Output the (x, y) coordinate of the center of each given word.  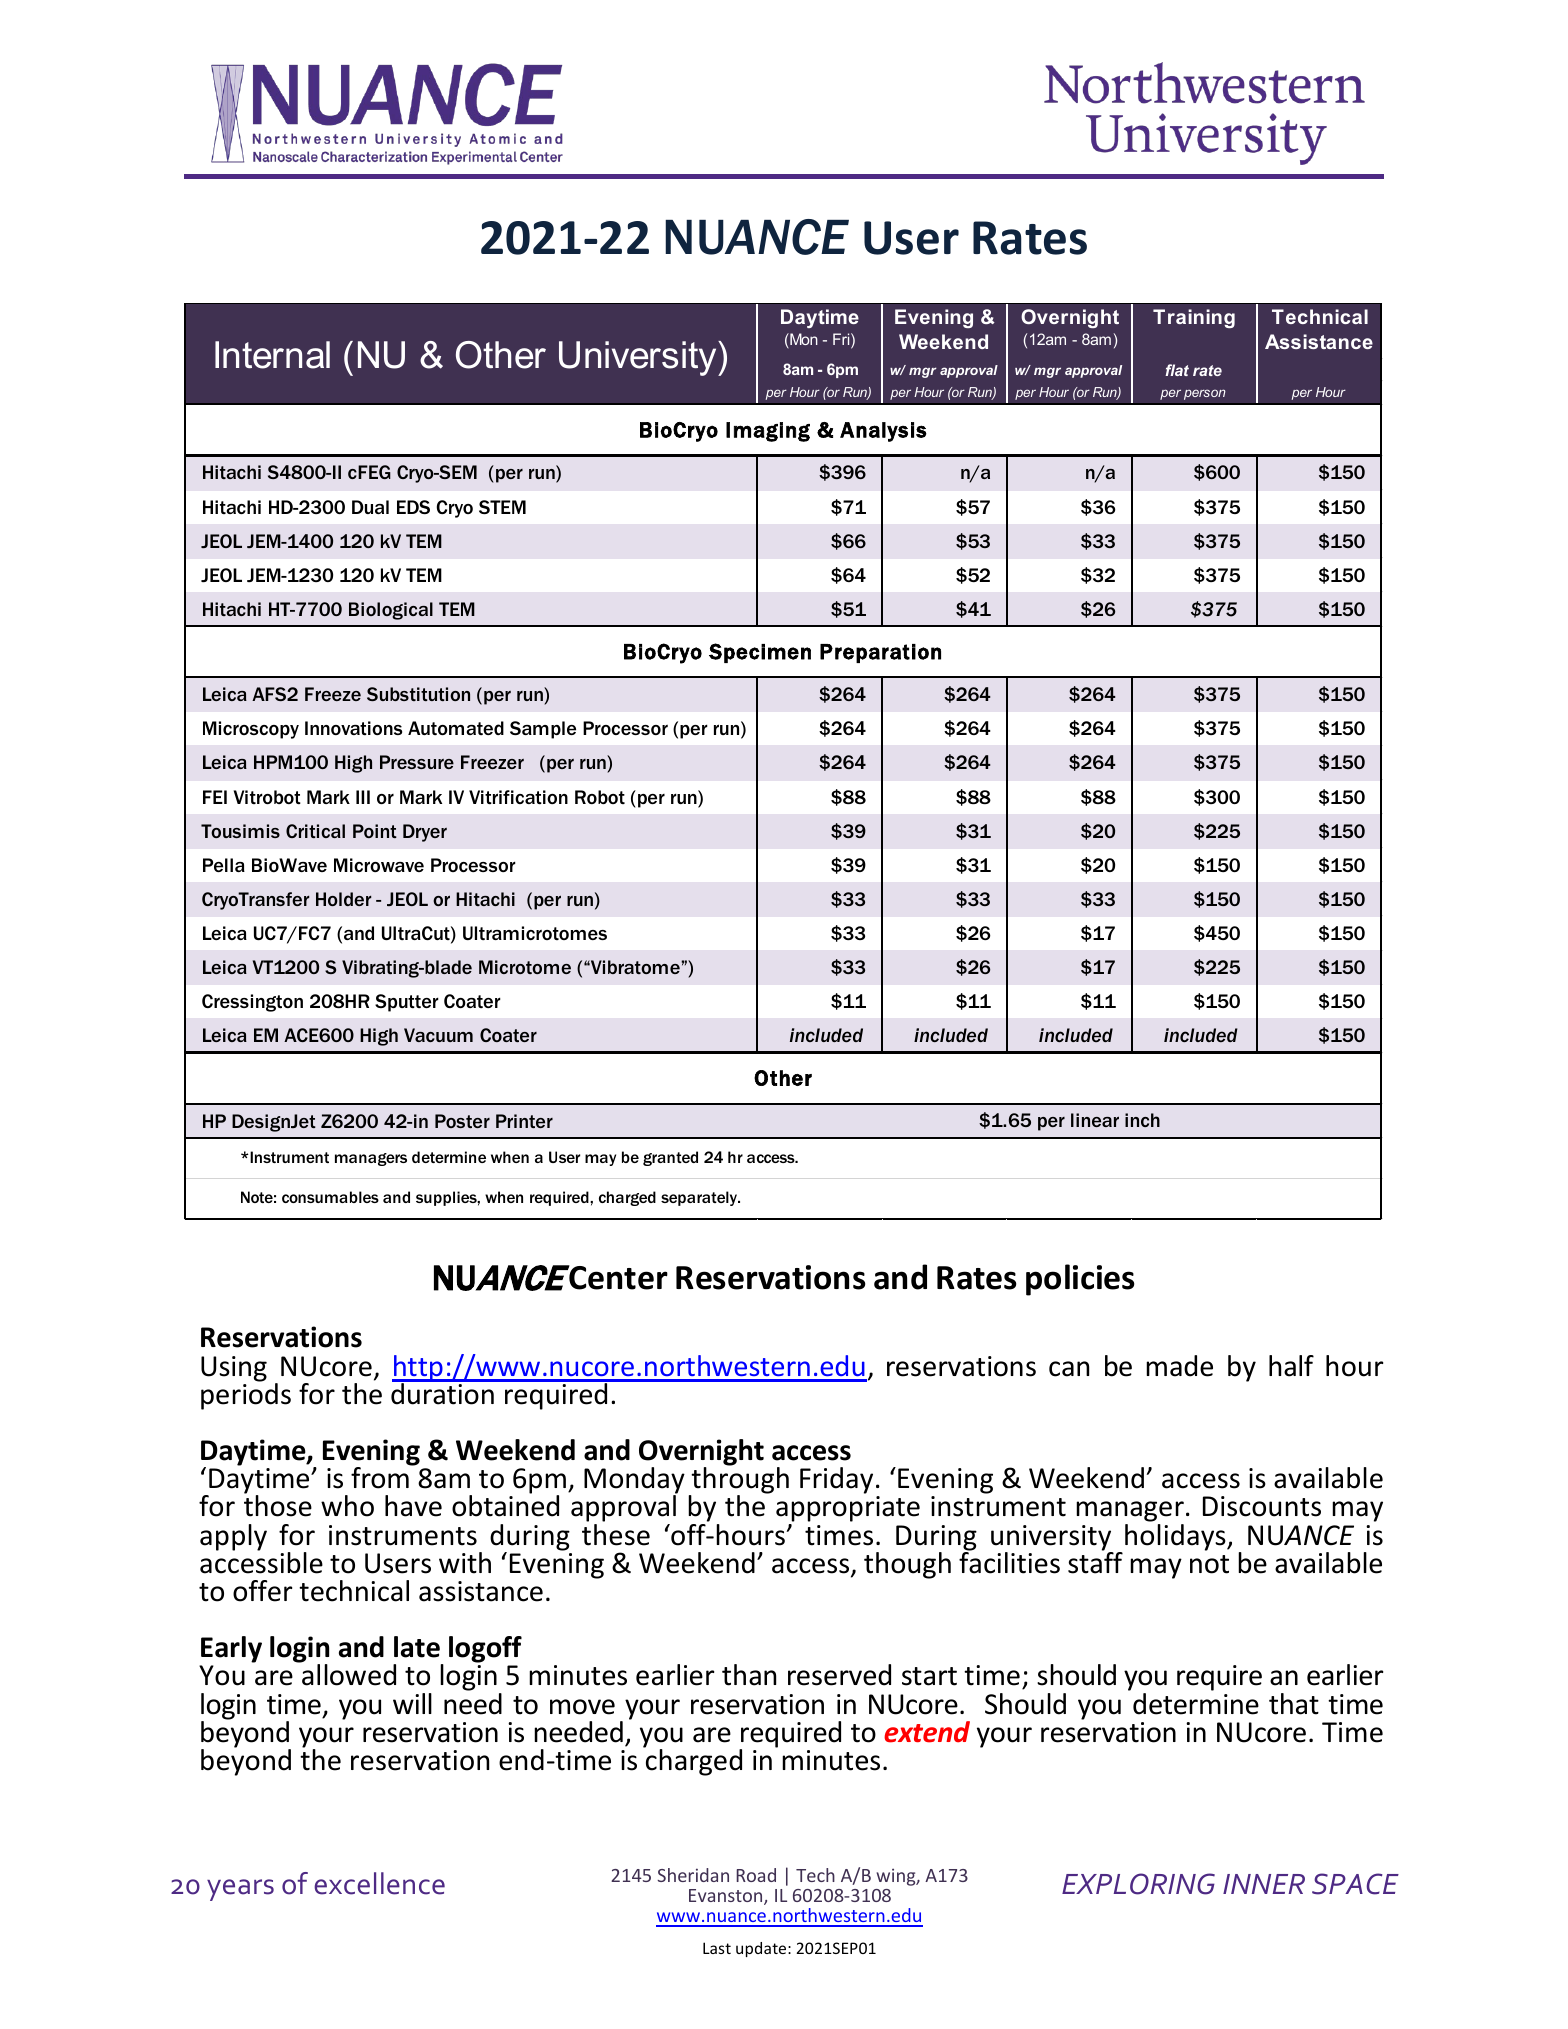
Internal (272, 355)
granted (670, 1158)
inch (1142, 1120)
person (1205, 394)
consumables (330, 1197)
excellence (379, 1883)
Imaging (768, 432)
